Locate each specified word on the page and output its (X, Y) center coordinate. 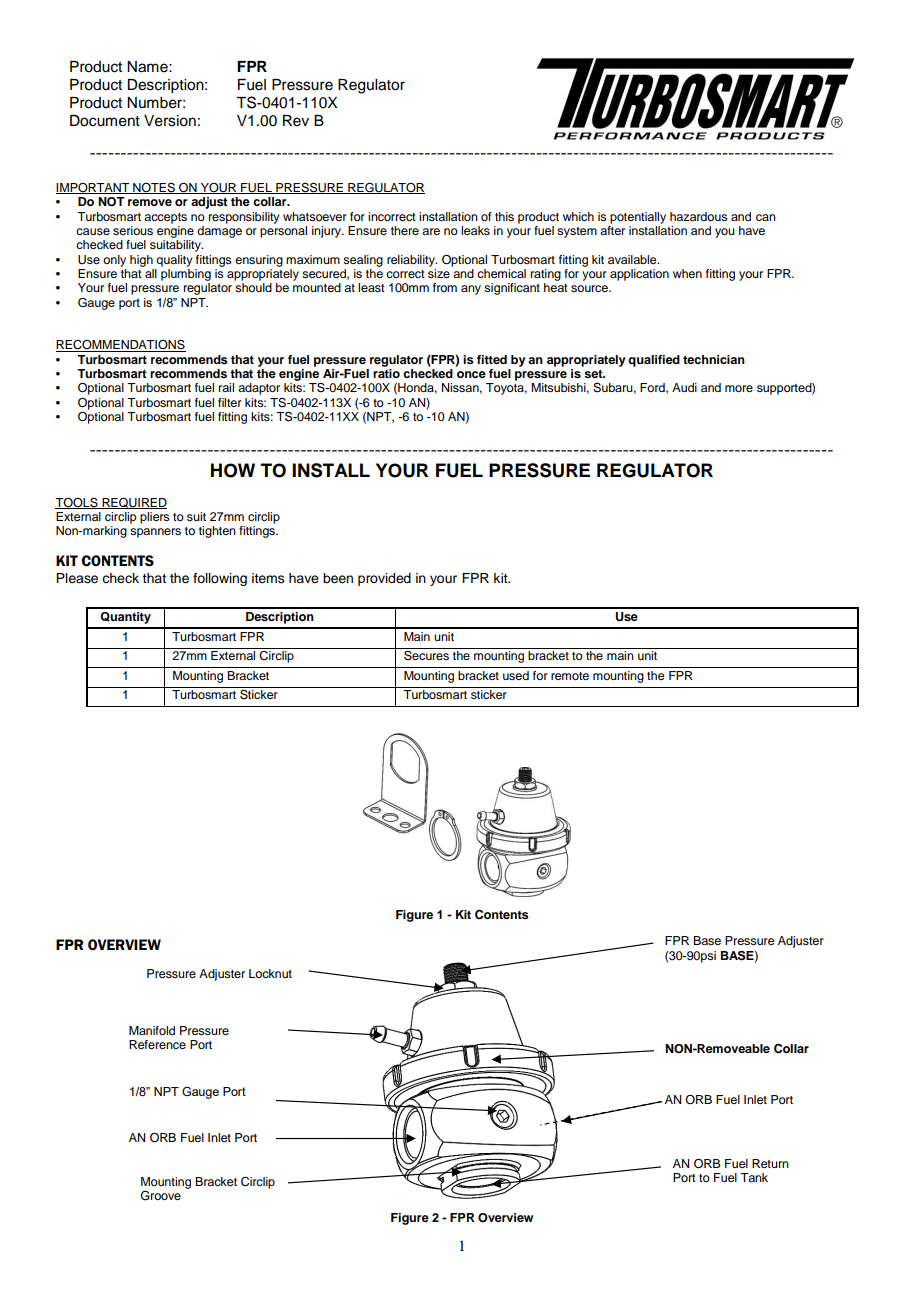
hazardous (699, 216)
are (431, 231)
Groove (161, 1195)
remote (570, 676)
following (220, 579)
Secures (426, 655)
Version (170, 121)
